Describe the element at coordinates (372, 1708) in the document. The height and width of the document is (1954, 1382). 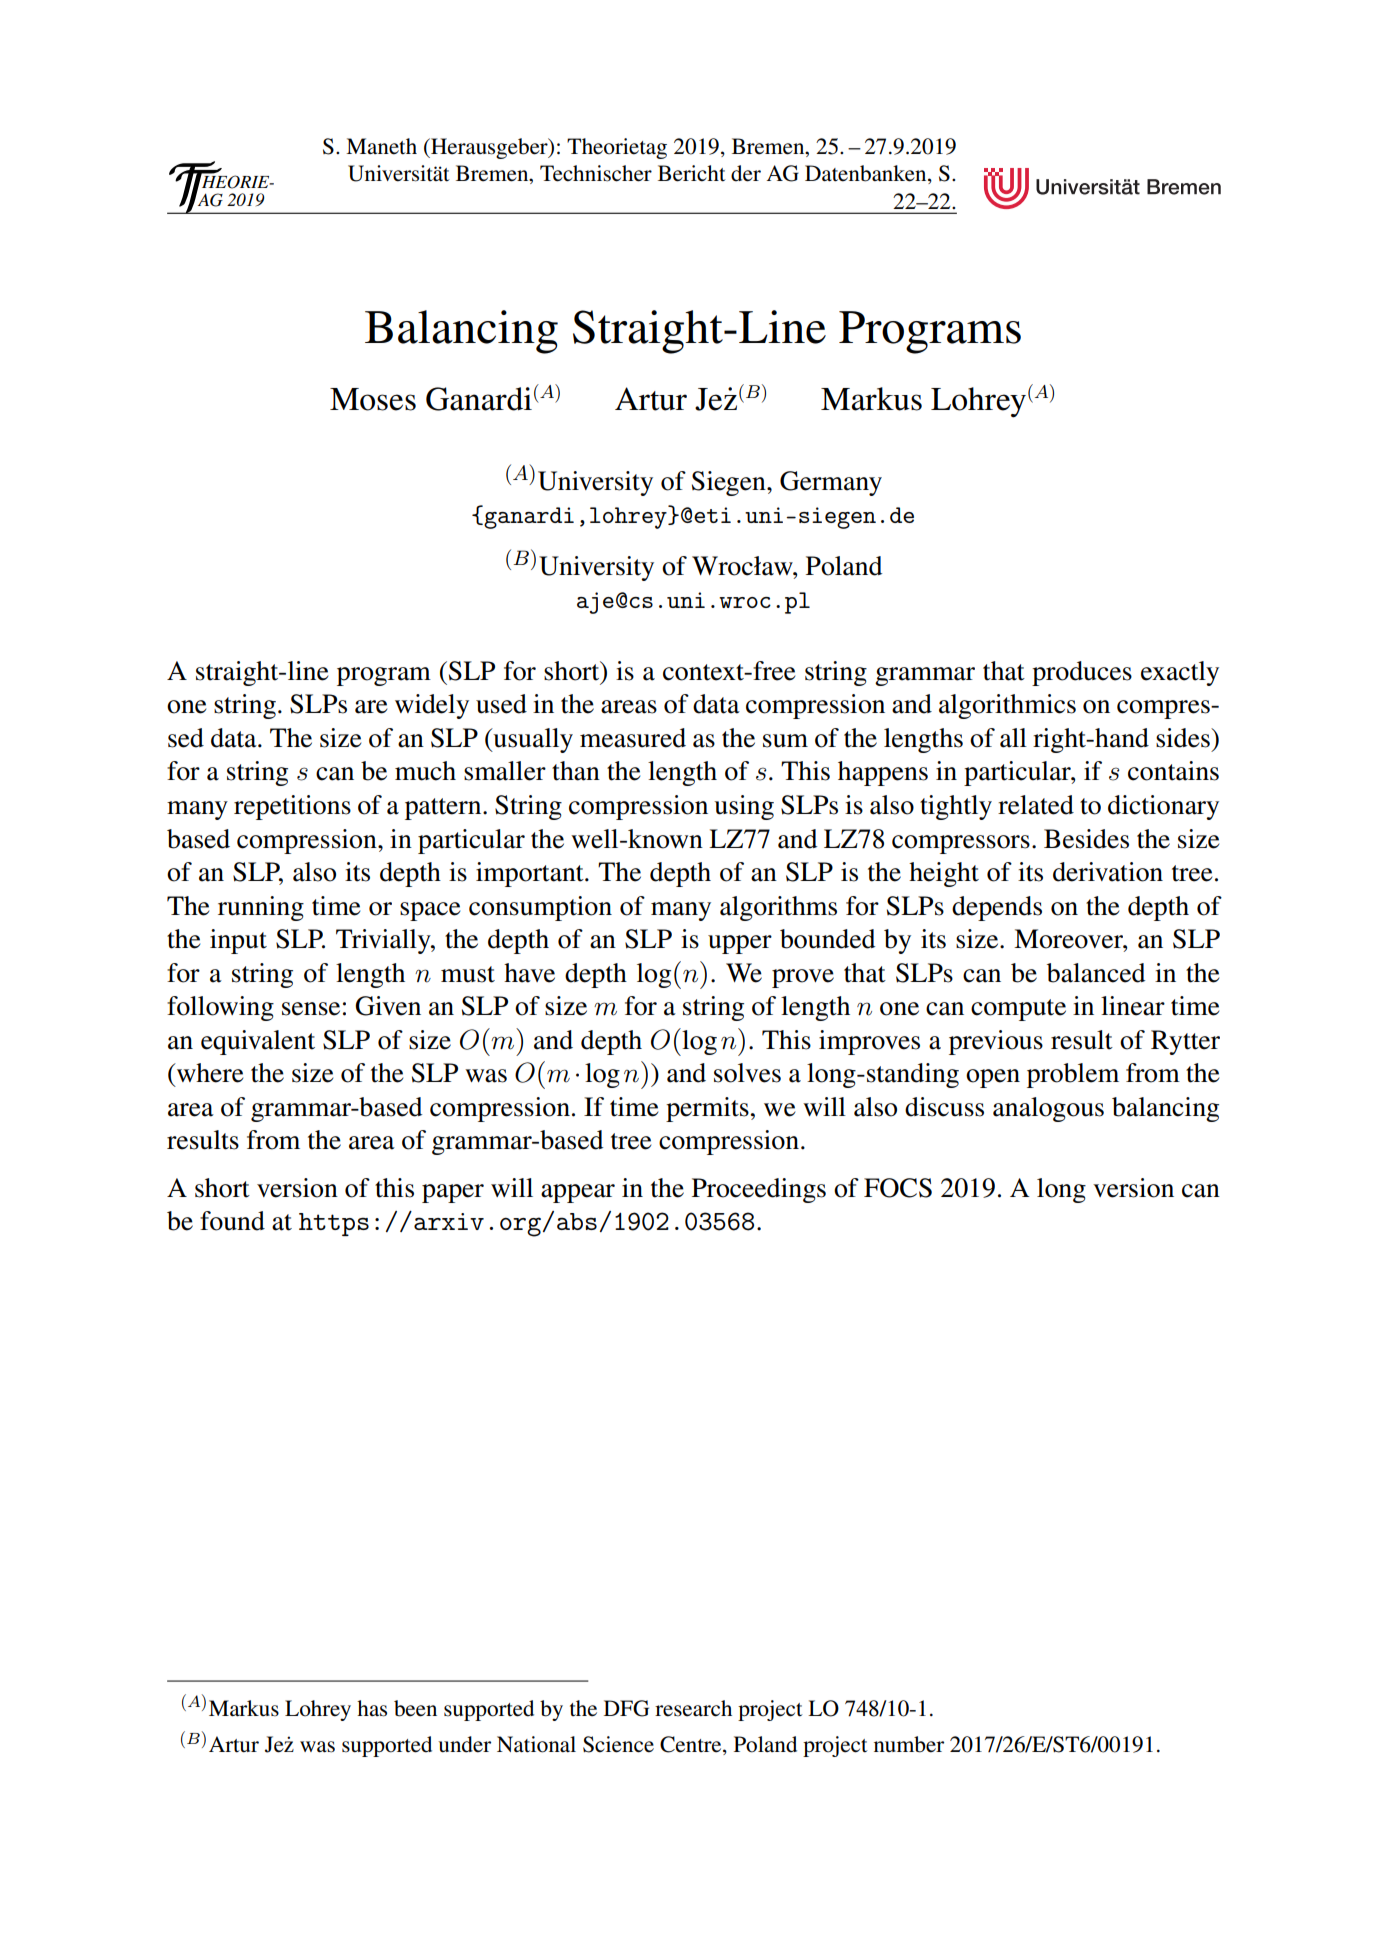
I see `has` at that location.
